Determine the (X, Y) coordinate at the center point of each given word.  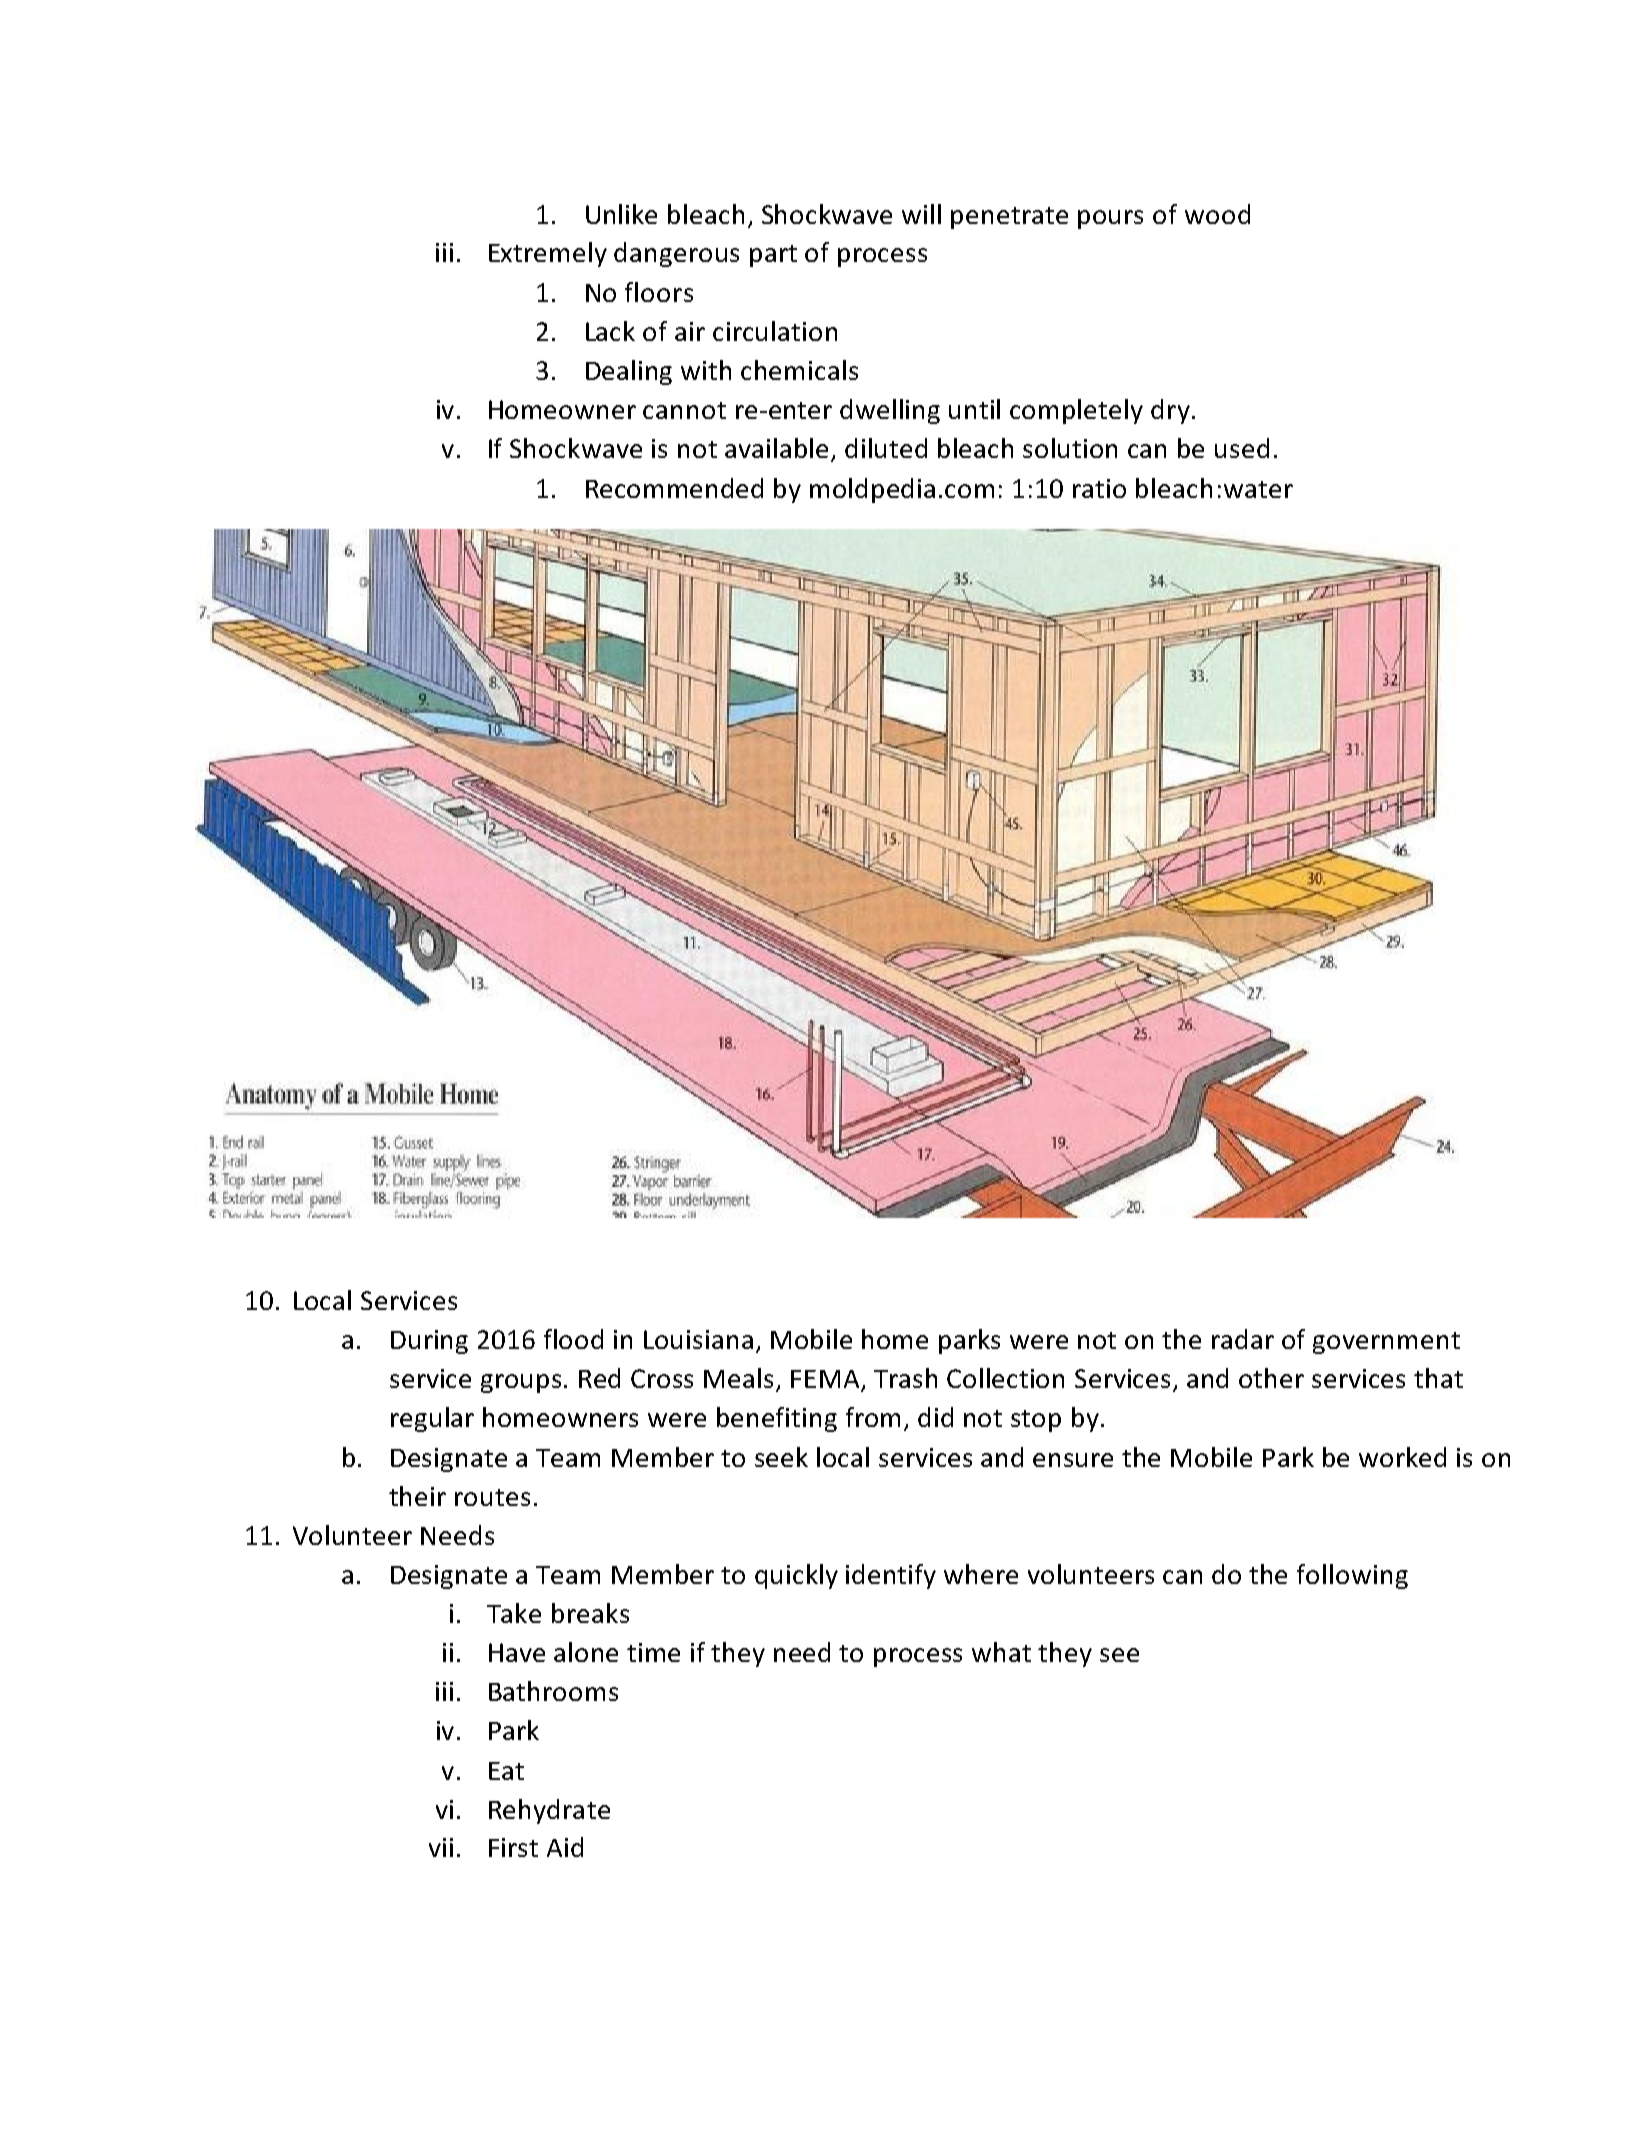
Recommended (674, 488)
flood (573, 1339)
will (921, 214)
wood (1217, 214)
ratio (1099, 488)
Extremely (548, 254)
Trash (905, 1378)
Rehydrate (549, 1811)
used (1242, 448)
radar (1243, 1339)
